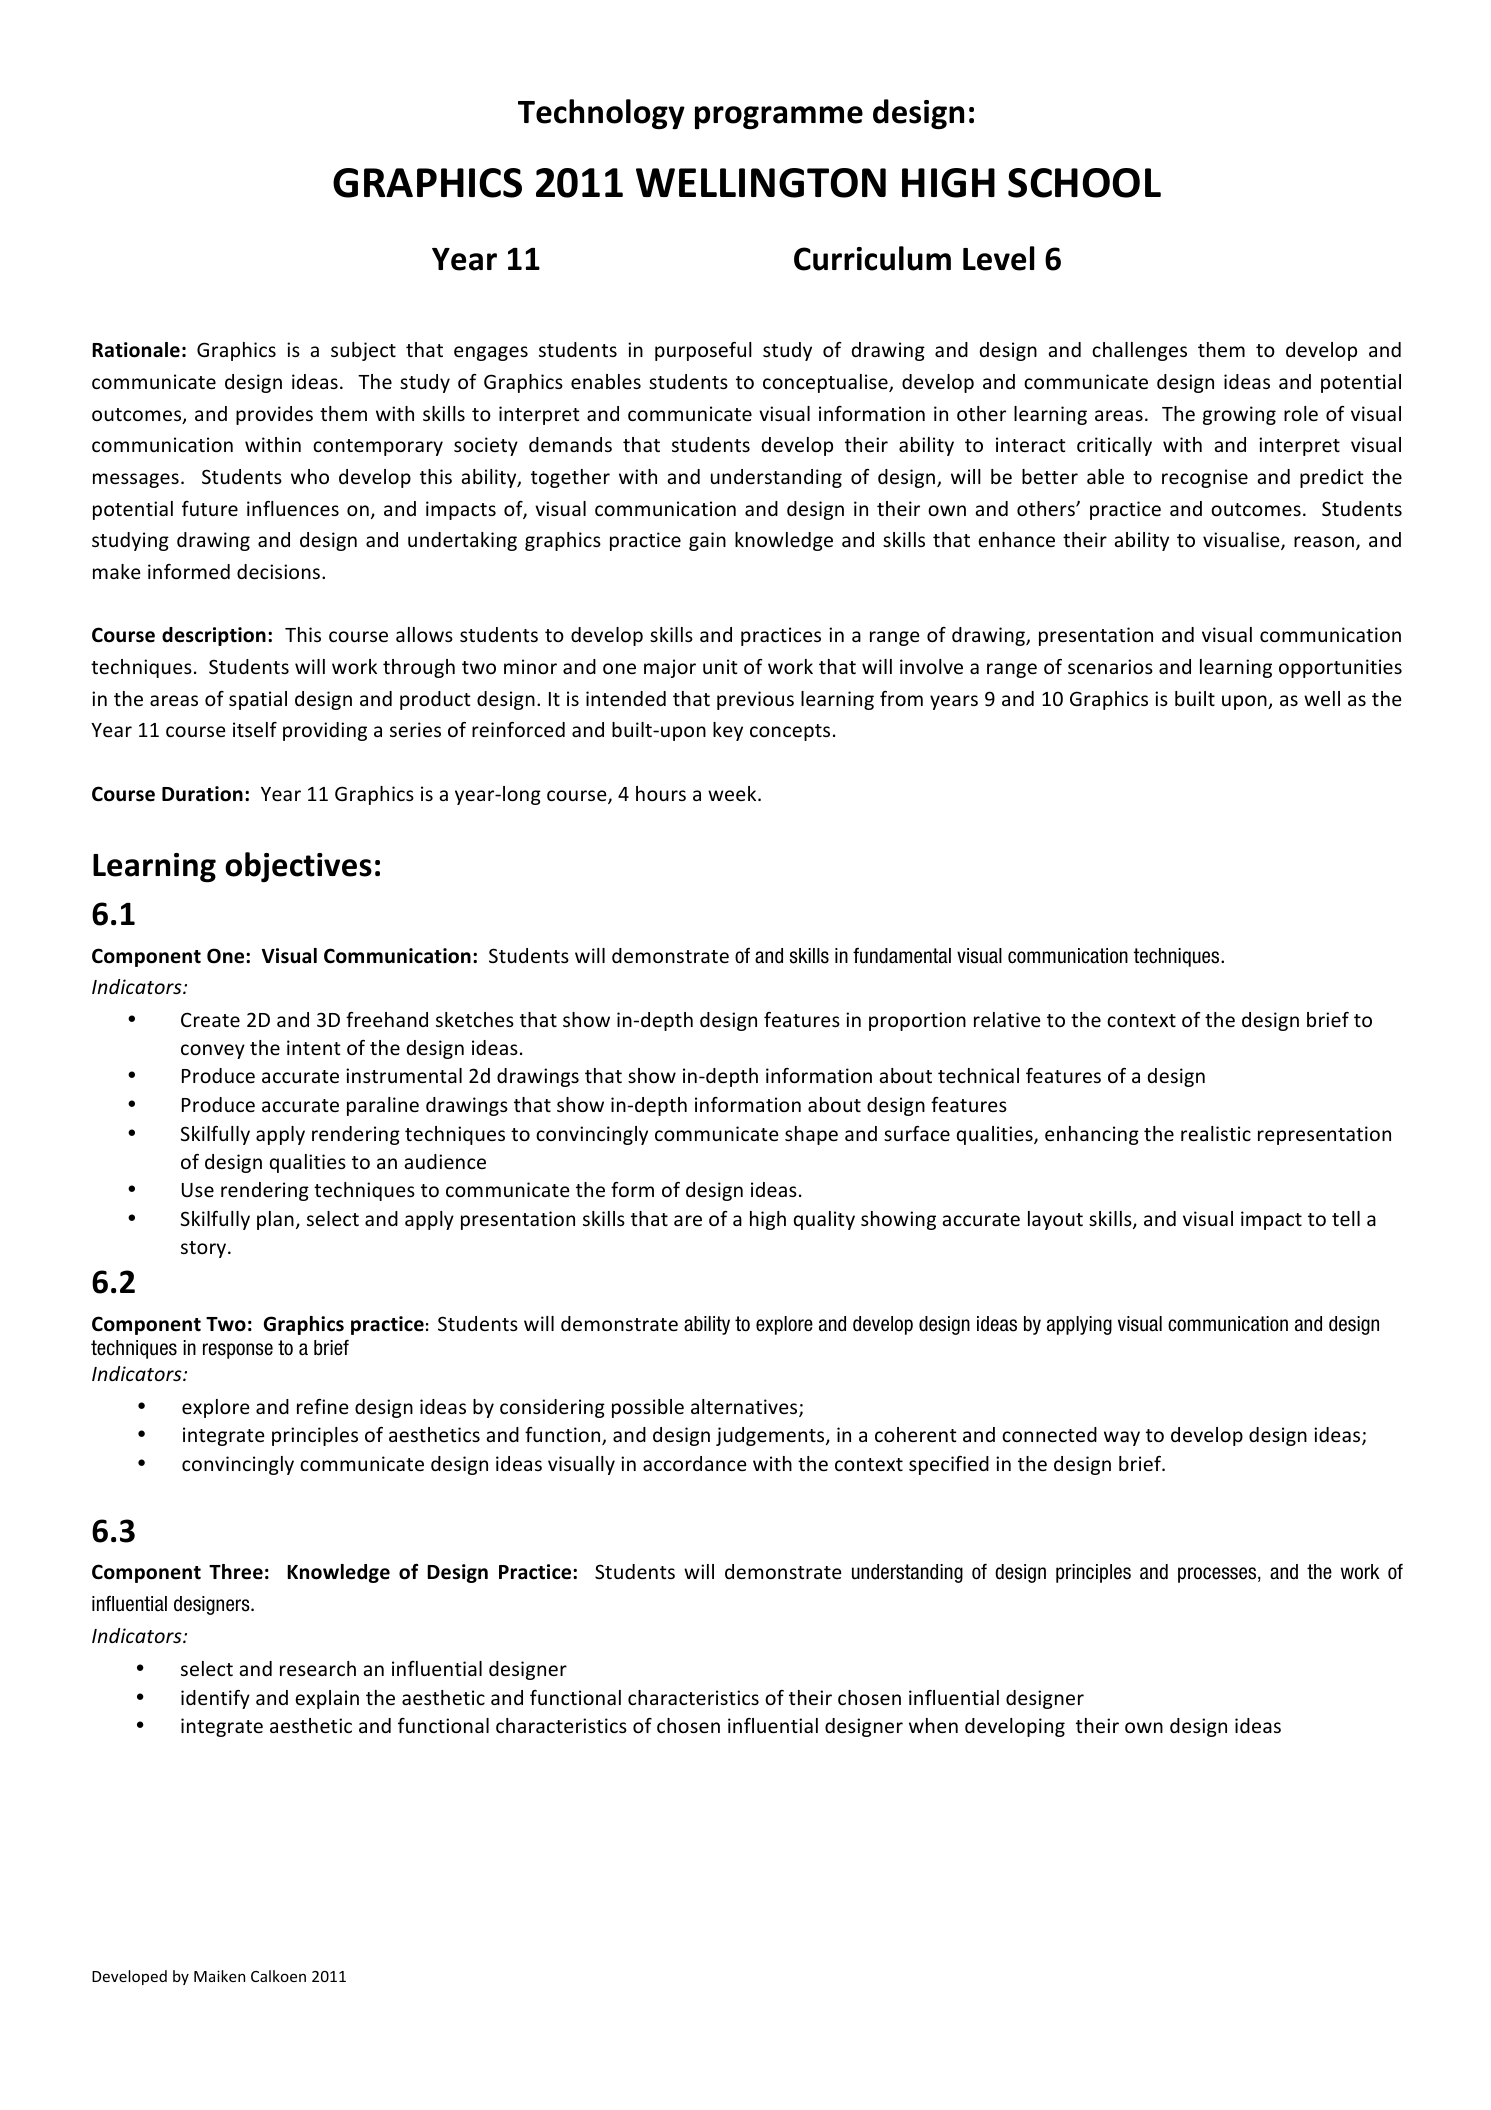  Describe the element at coordinates (1205, 478) in the document. I see `recognise` at that location.
